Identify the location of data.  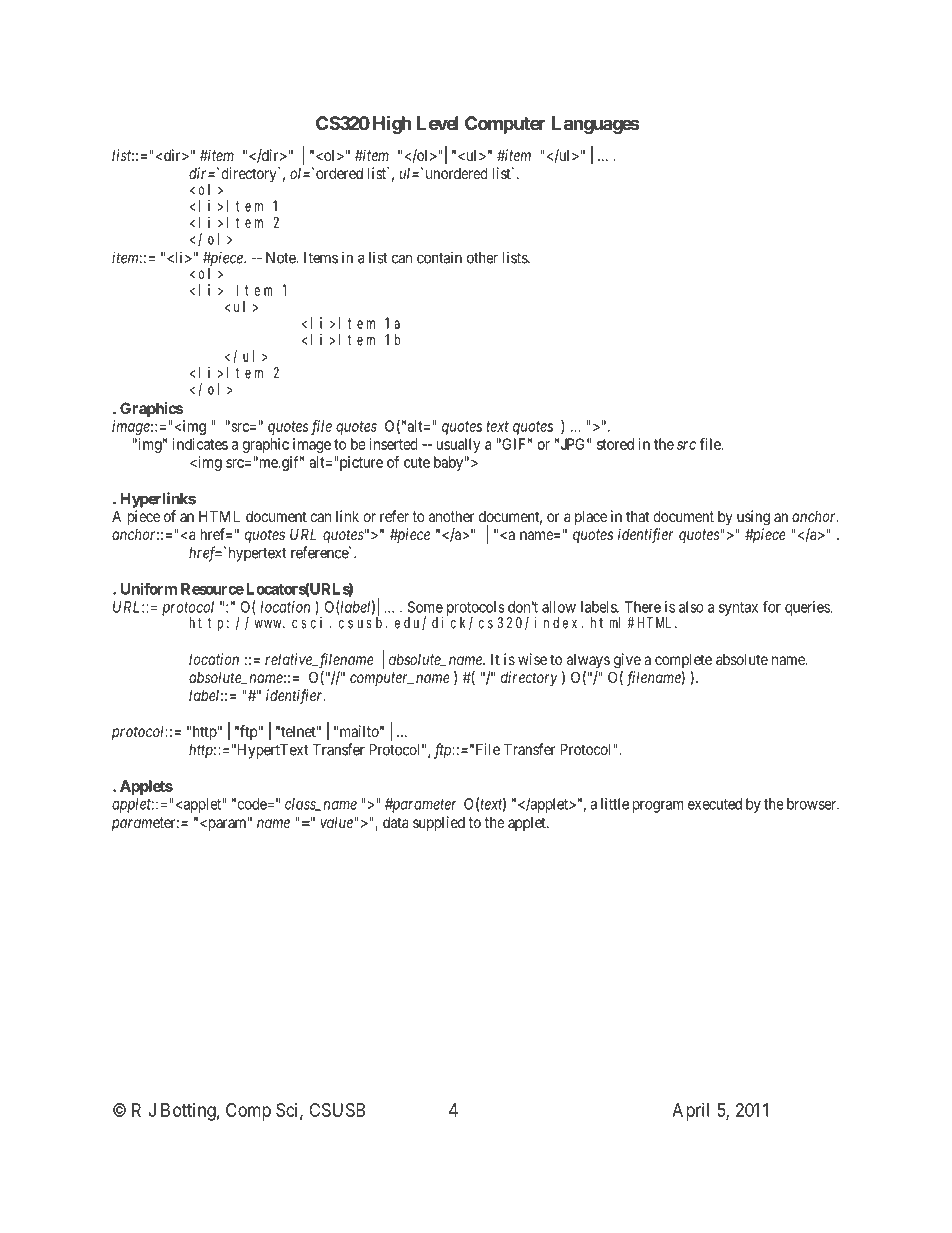
(395, 822).
